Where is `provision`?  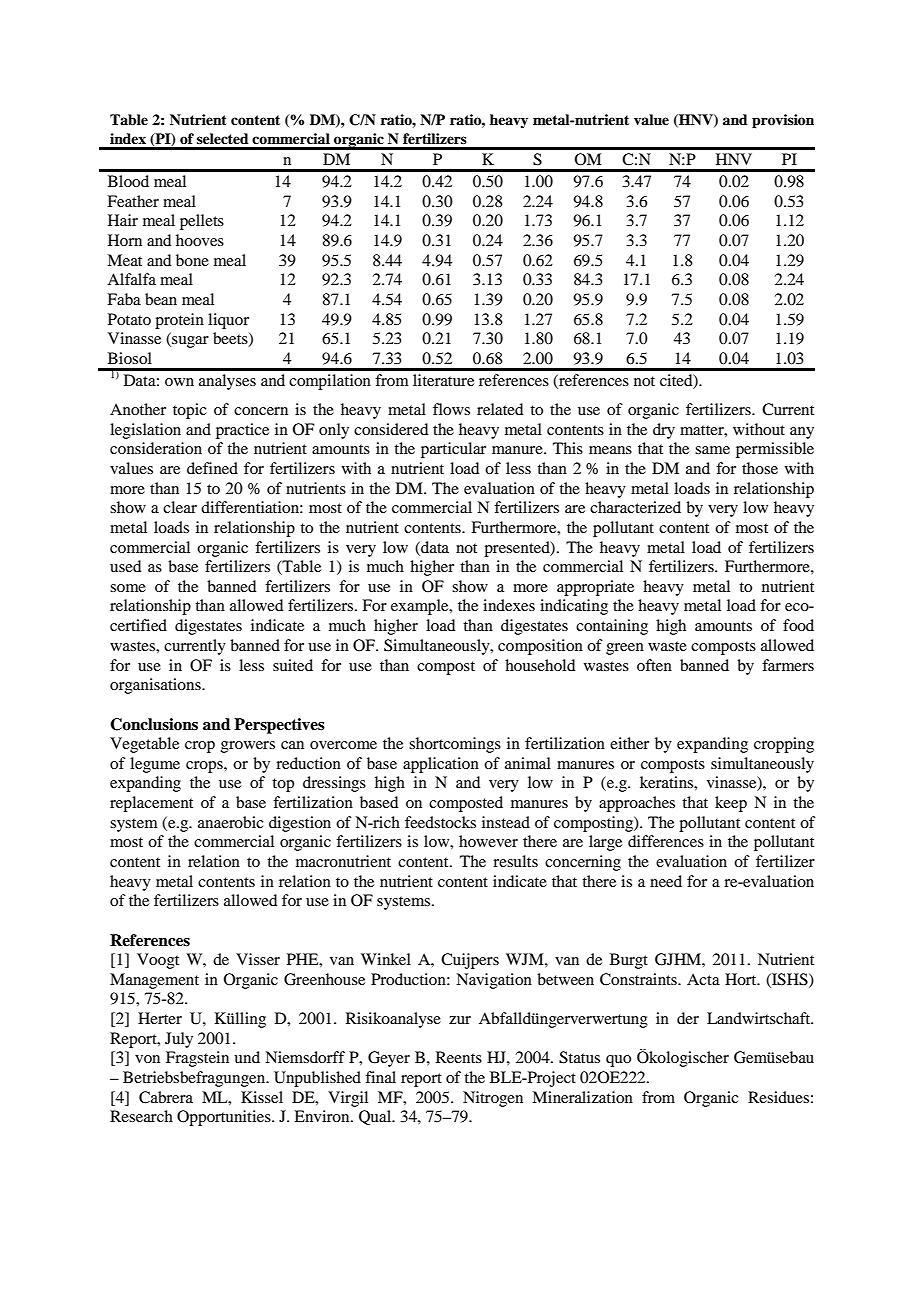 provision is located at coordinates (783, 121).
